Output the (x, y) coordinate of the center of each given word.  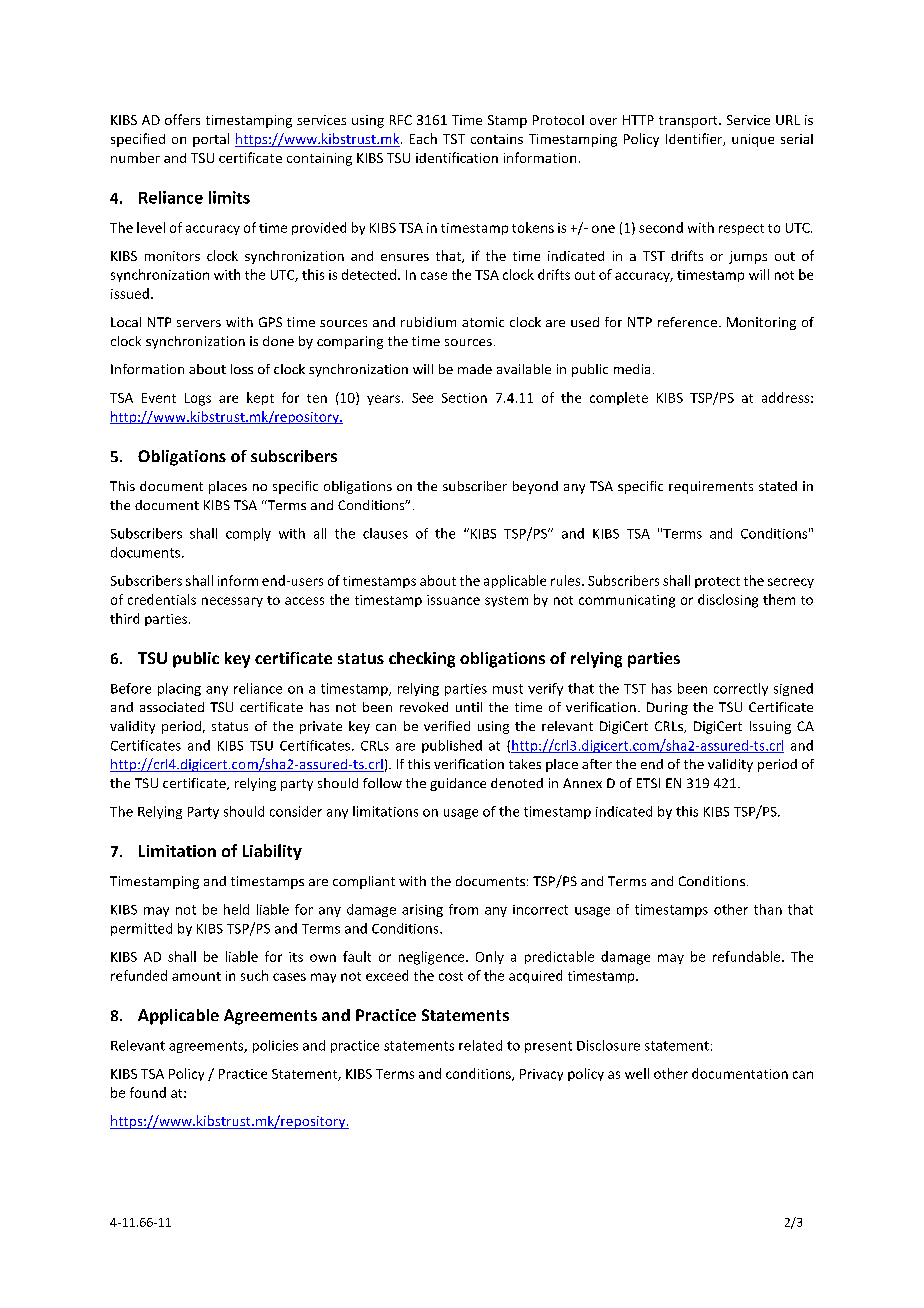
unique (753, 140)
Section (464, 398)
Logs (198, 399)
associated (172, 707)
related (480, 1045)
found (148, 1092)
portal (211, 140)
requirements (711, 487)
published (452, 746)
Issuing (770, 727)
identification (457, 157)
